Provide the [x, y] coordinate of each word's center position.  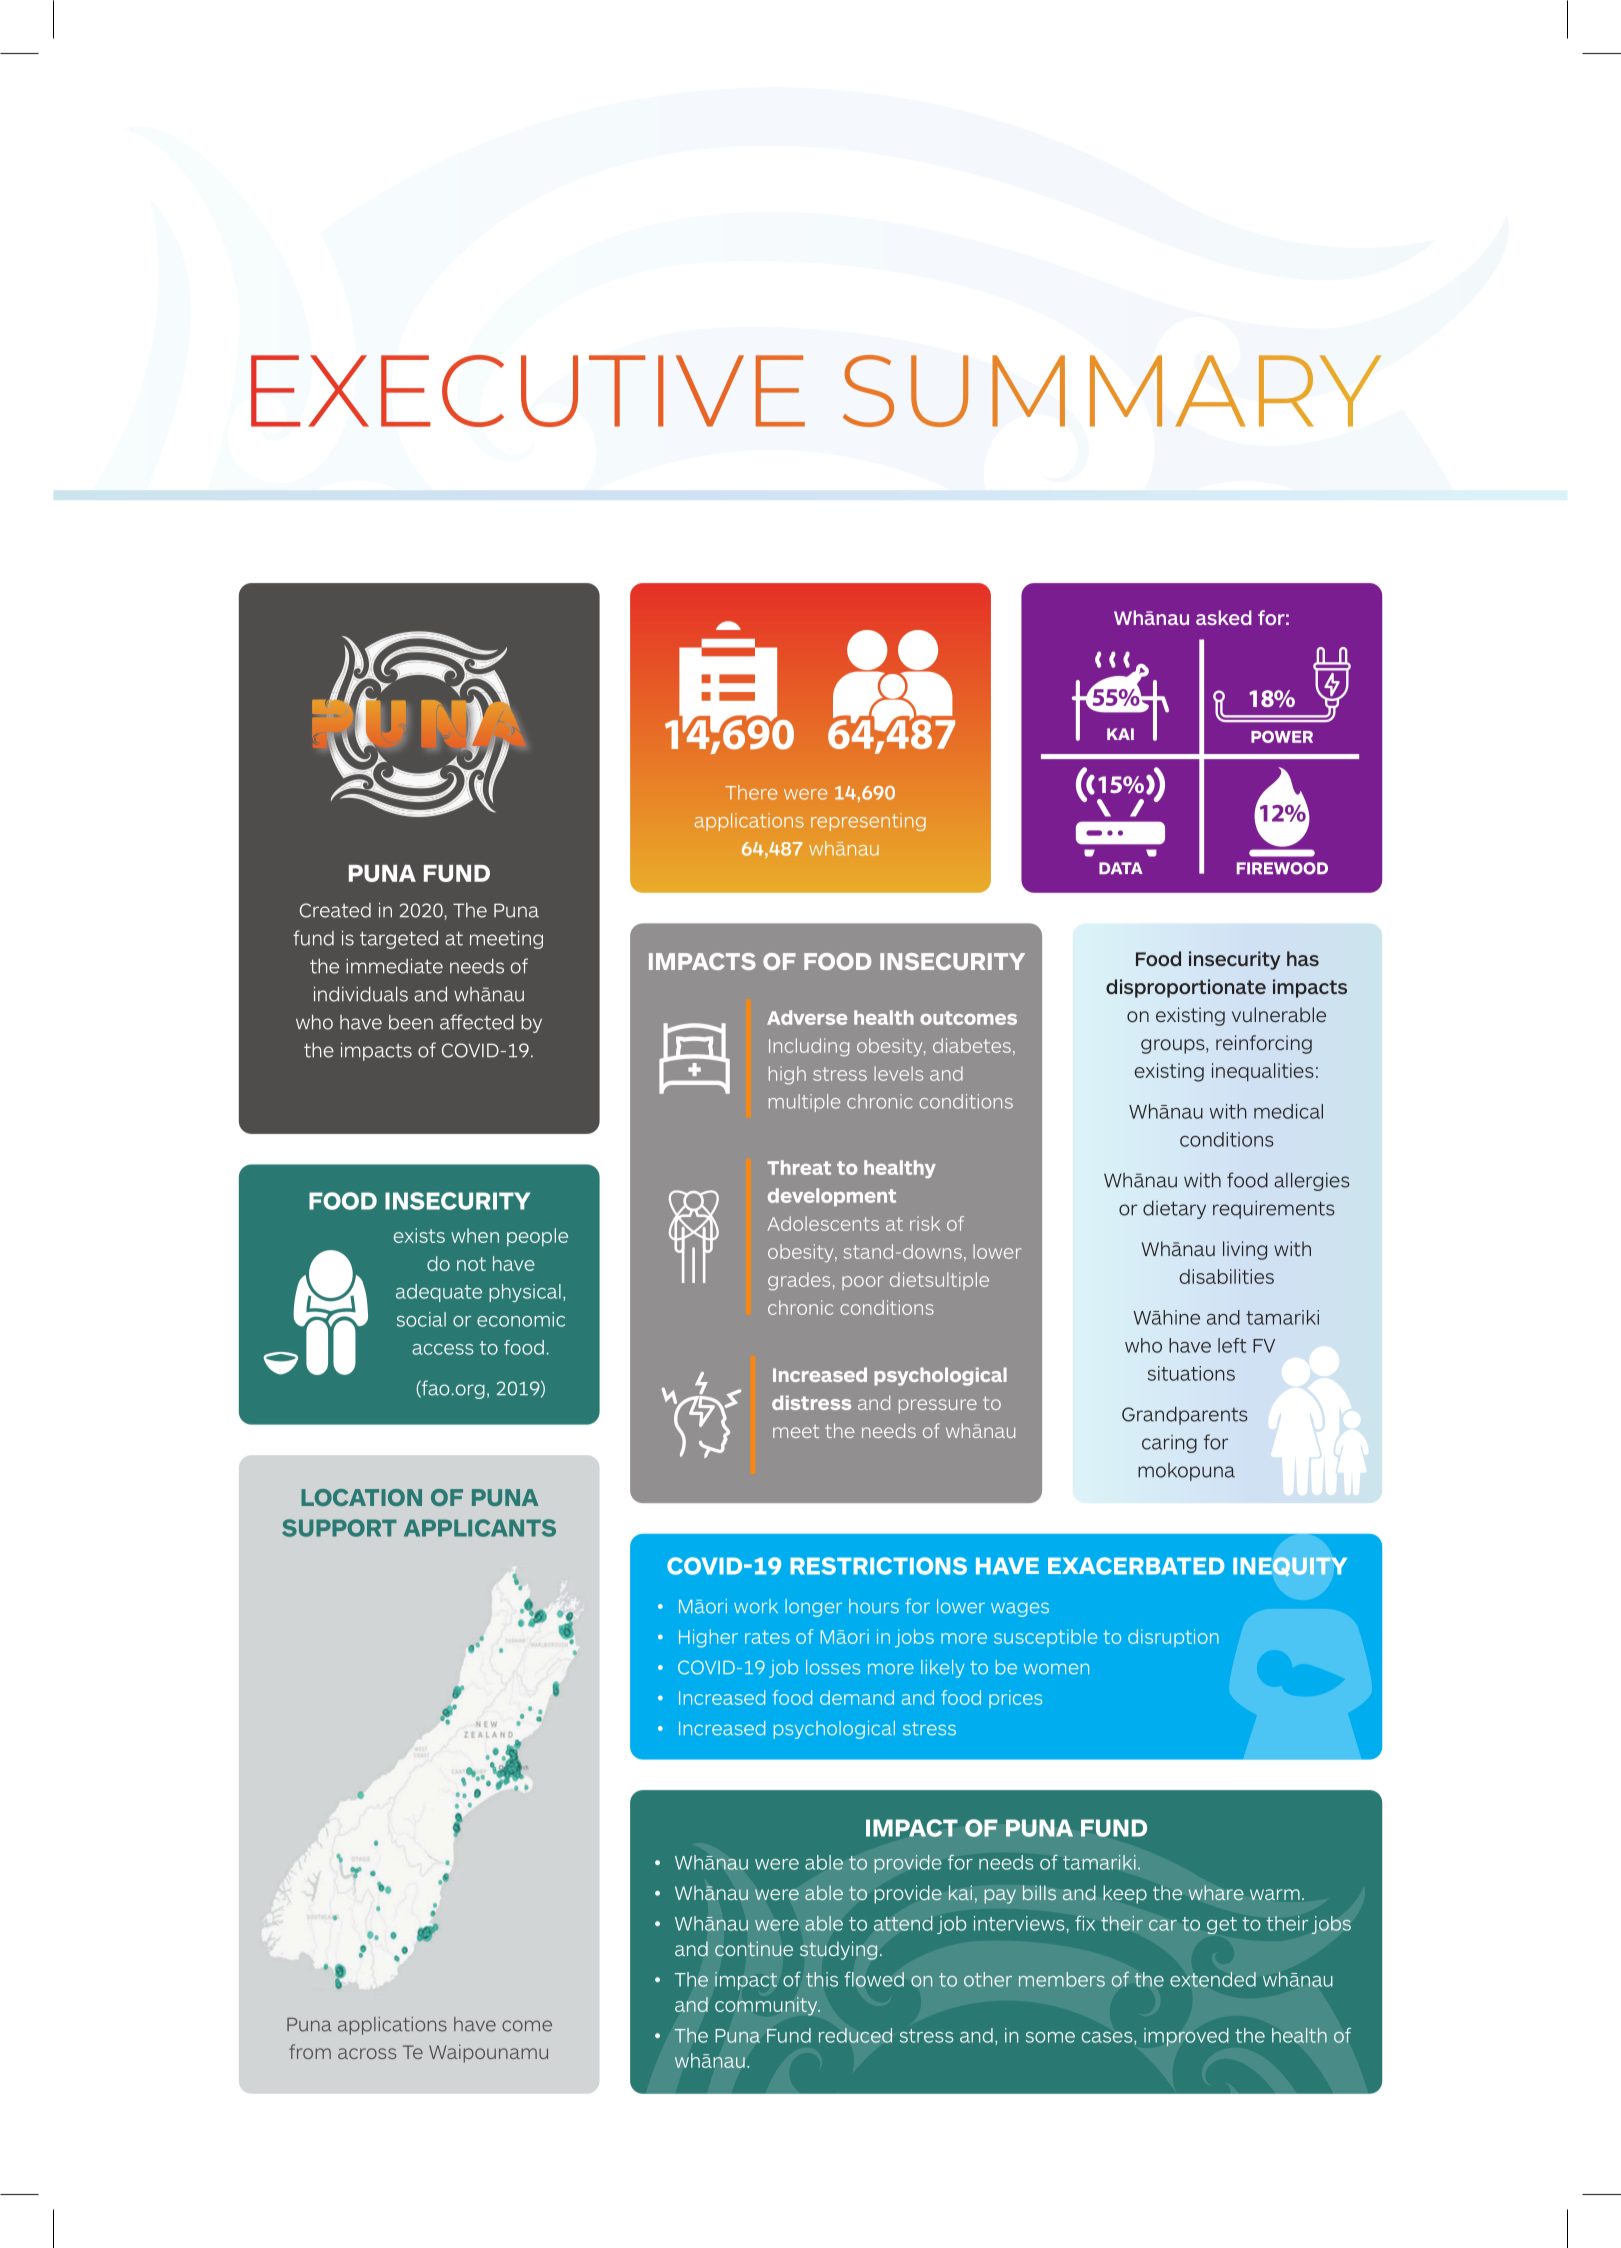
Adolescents [823, 1223]
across [367, 2053]
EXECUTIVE [528, 391]
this [822, 1979]
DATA [1121, 868]
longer [813, 1608]
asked [1224, 617]
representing [868, 822]
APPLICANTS [480, 1528]
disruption [1173, 1638]
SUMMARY [1112, 391]
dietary [1174, 1209]
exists [419, 1235]
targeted [399, 939]
